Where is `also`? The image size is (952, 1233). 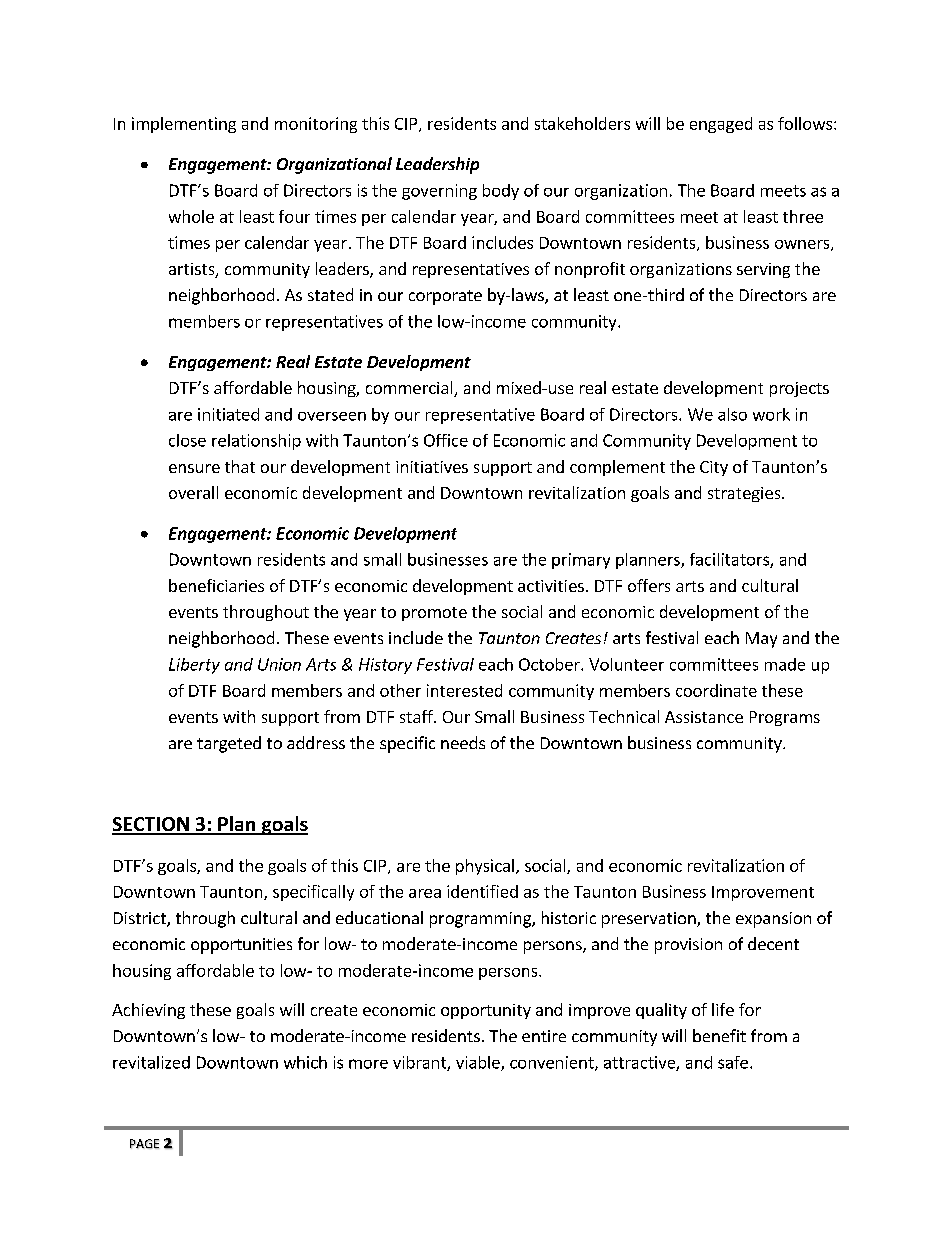
also is located at coordinates (732, 414).
